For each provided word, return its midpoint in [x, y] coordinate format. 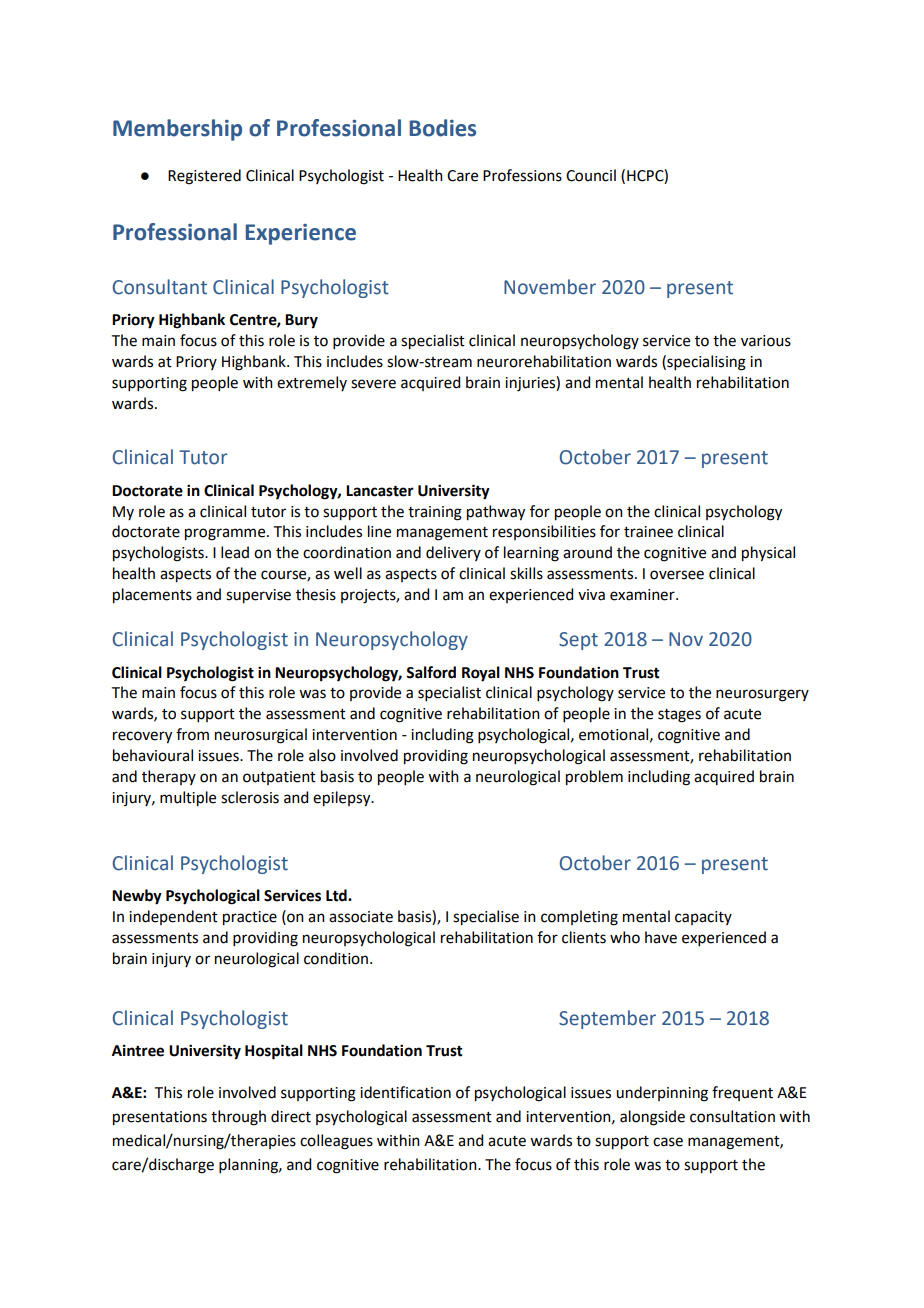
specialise [486, 918]
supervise [258, 596]
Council [591, 175]
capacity [703, 918]
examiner [643, 595]
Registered [204, 177]
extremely [312, 383]
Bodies [443, 128]
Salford [431, 672]
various [766, 341]
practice [250, 918]
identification [405, 1092]
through [238, 1118]
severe [373, 384]
